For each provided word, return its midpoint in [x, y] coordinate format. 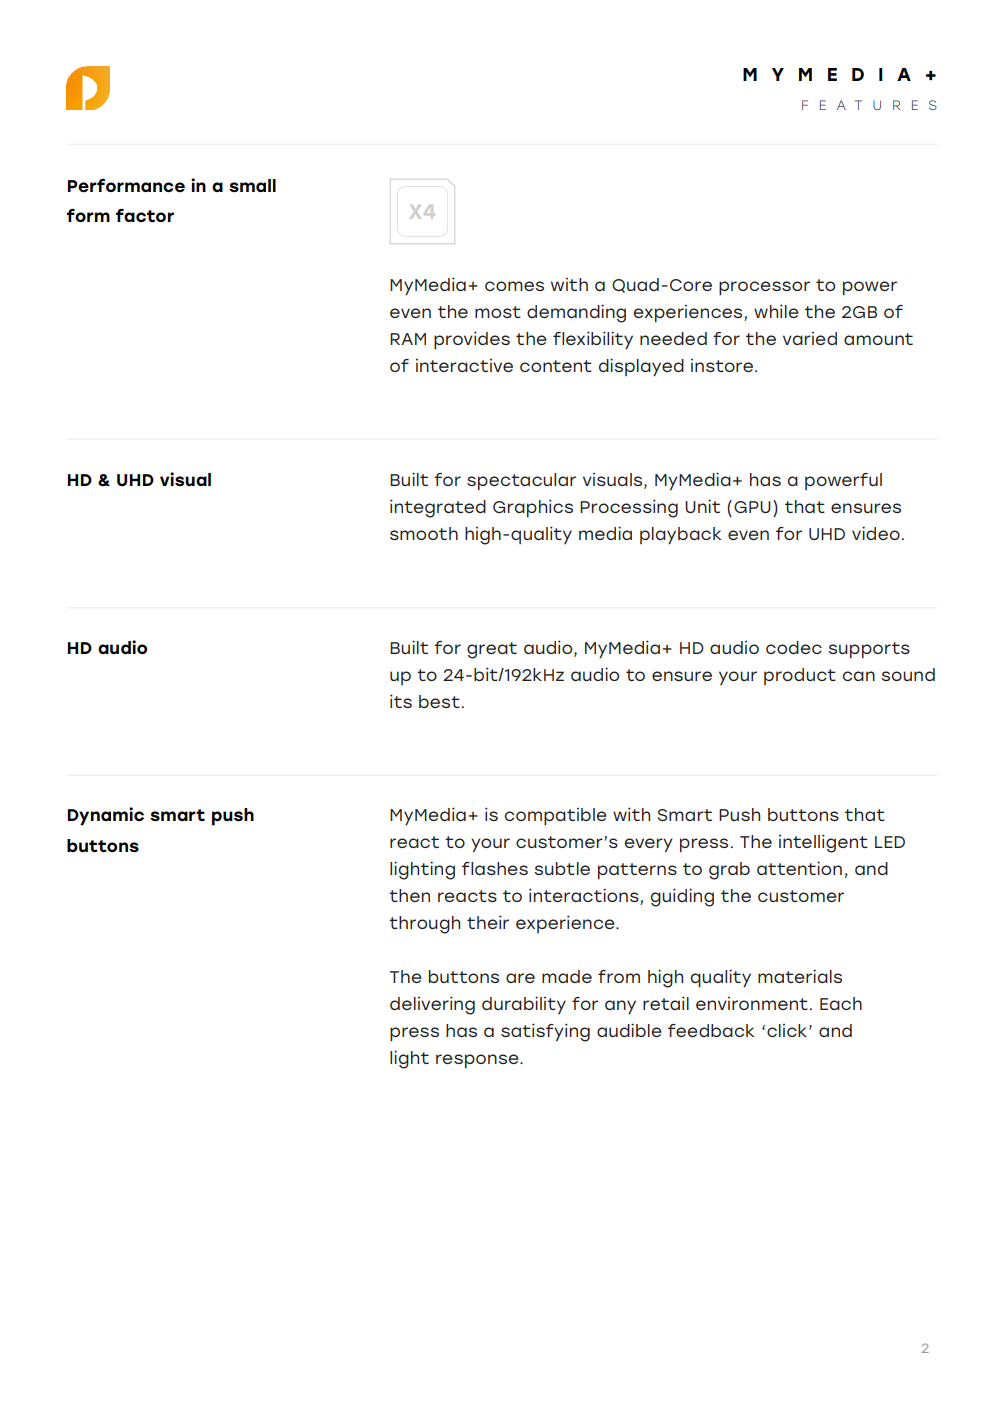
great [492, 650]
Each [841, 1003]
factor [145, 215]
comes [514, 286]
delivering [432, 1005]
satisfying [545, 1032]
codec [794, 647]
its [401, 701]
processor [764, 288]
